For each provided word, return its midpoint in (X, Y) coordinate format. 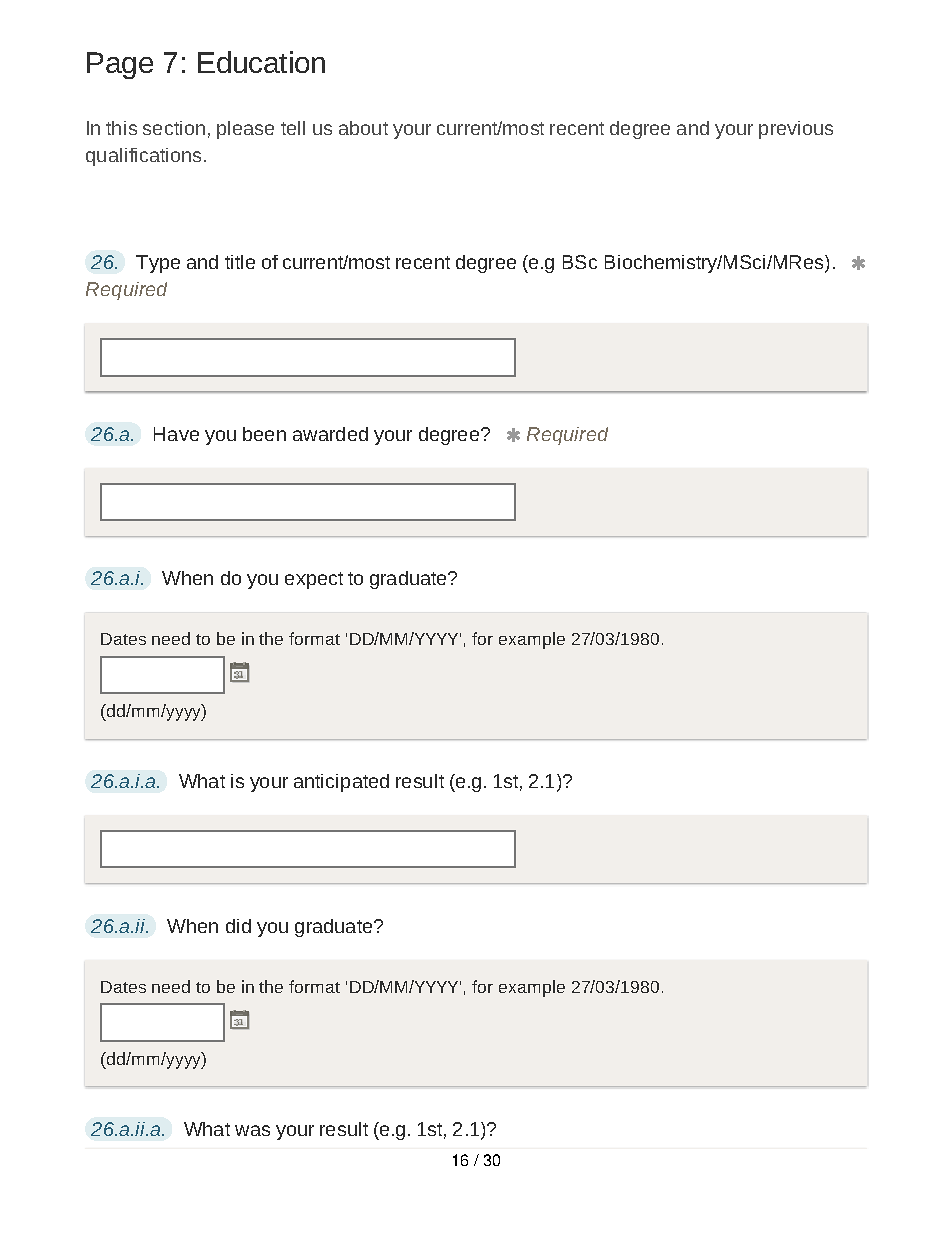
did (238, 926)
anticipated (341, 783)
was (252, 1130)
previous (796, 130)
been (264, 434)
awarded (330, 434)
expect (314, 580)
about (363, 128)
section (174, 128)
